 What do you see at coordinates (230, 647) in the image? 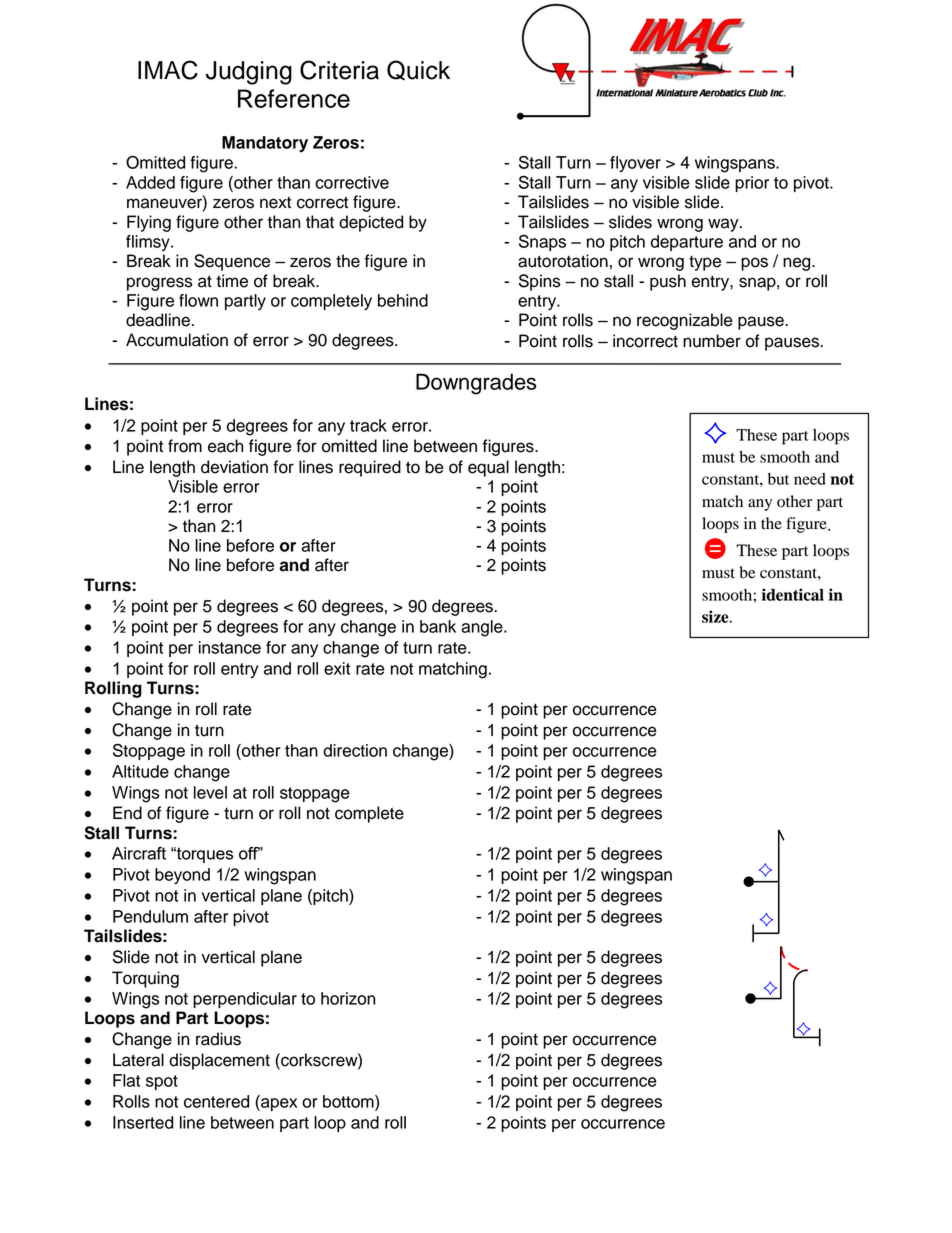
I see `instance` at bounding box center [230, 647].
